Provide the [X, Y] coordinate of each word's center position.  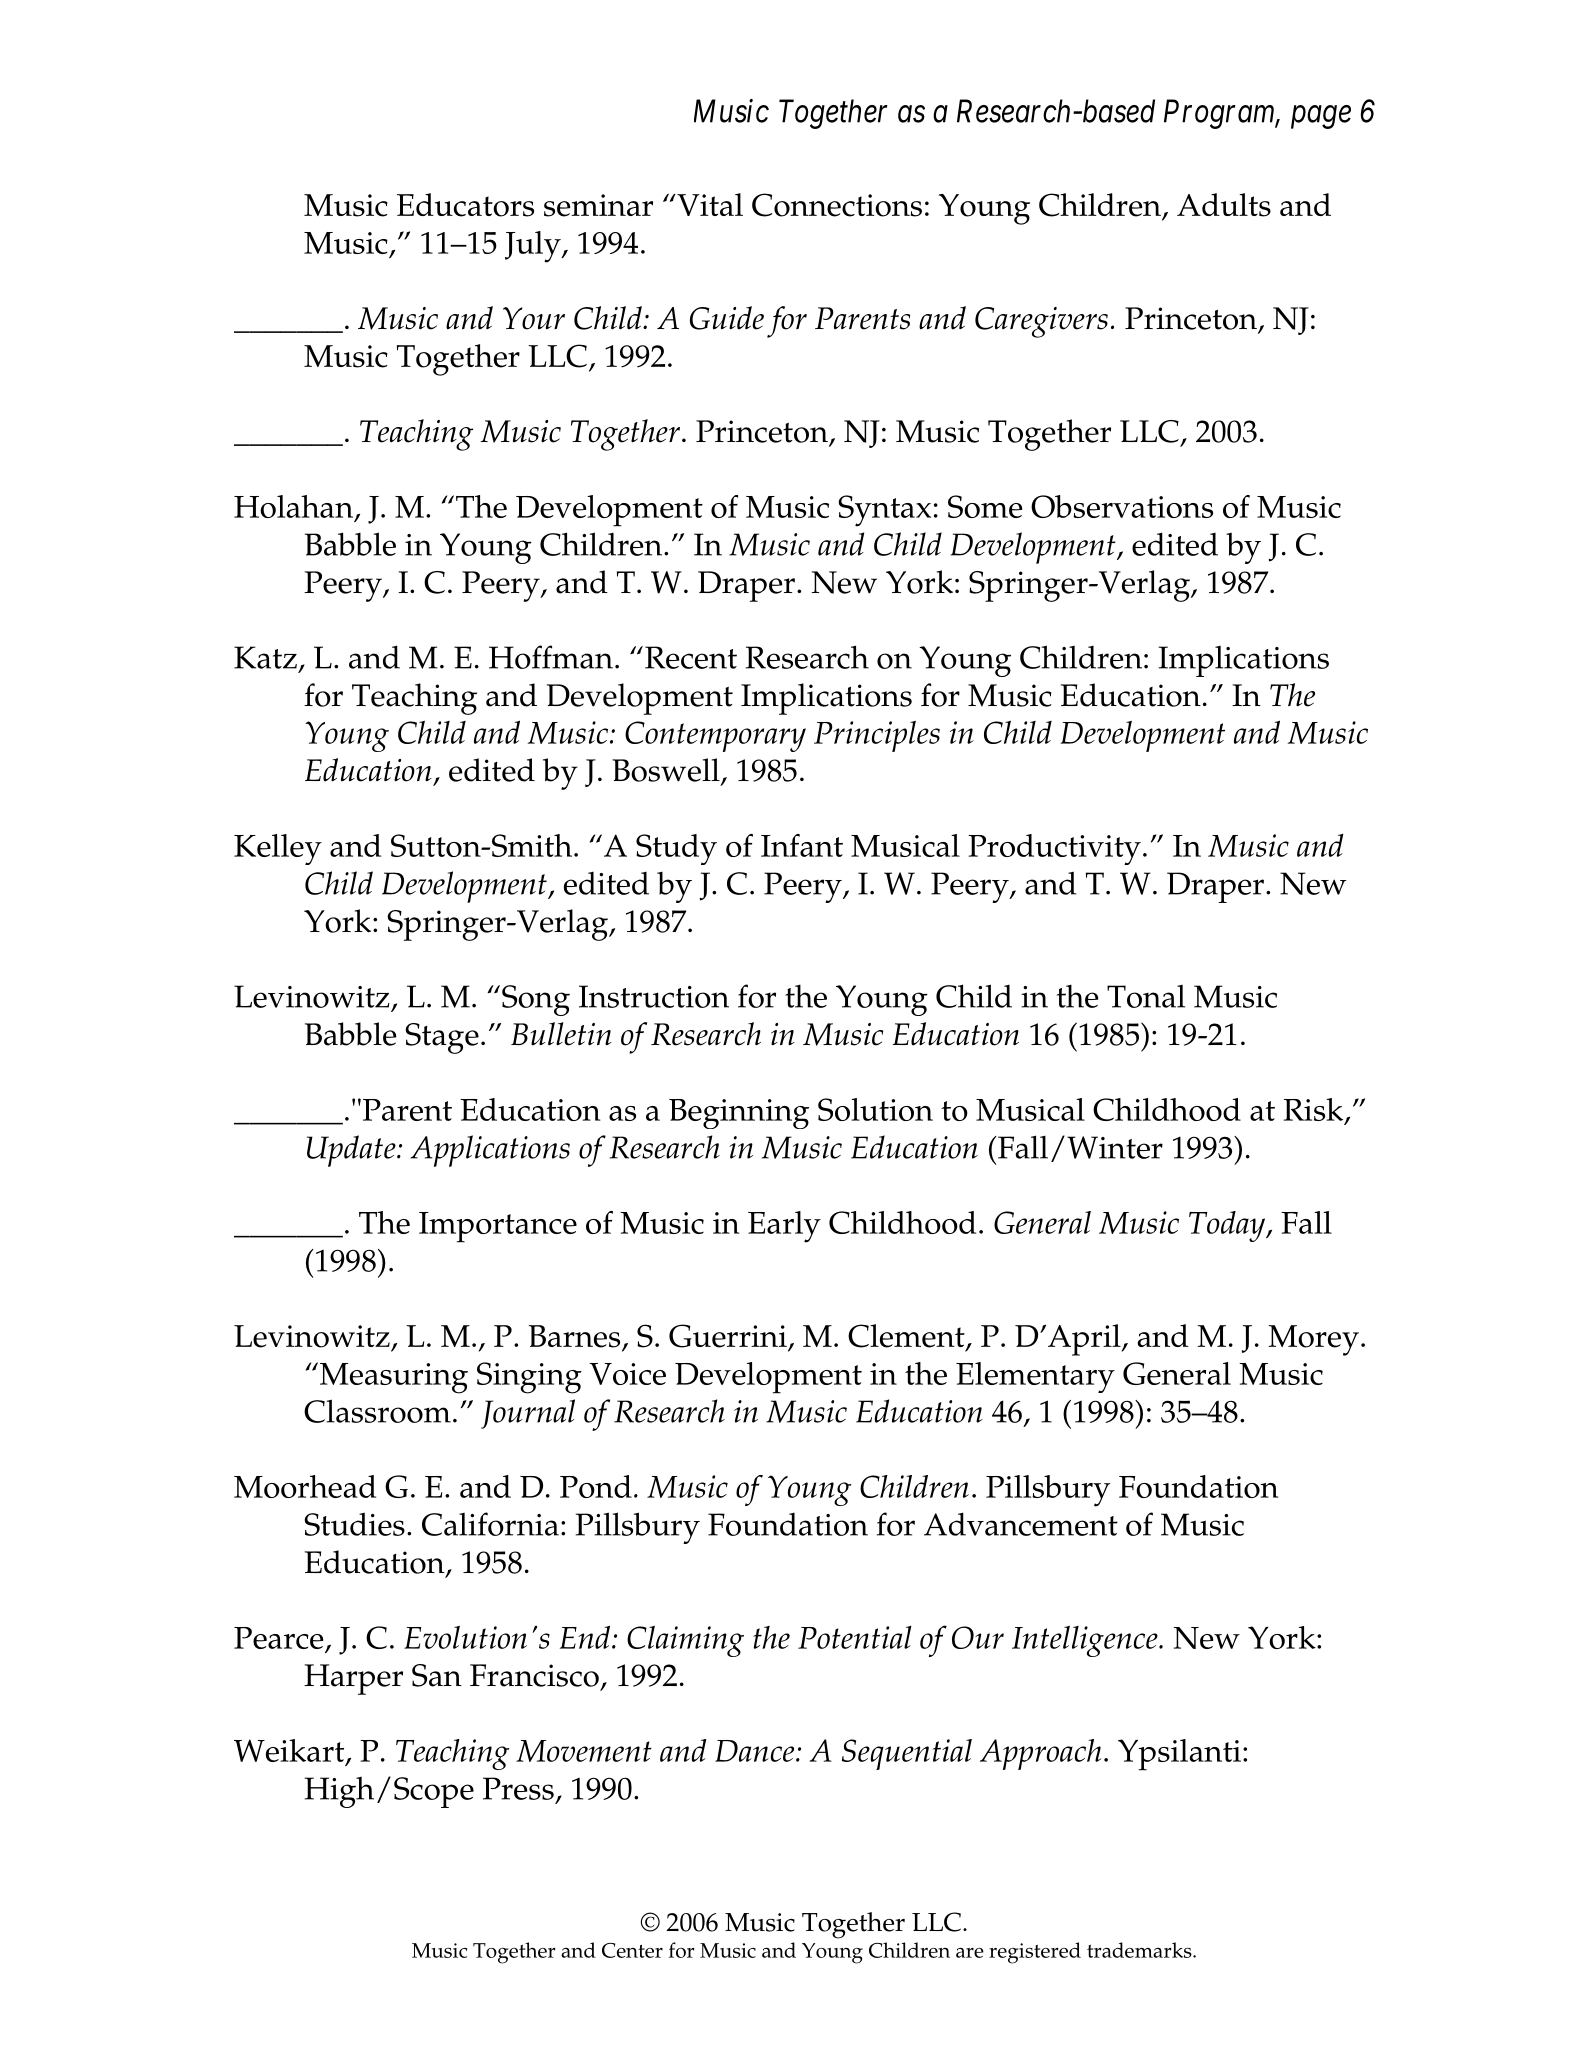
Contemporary [715, 736]
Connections [837, 205]
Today [1228, 1226]
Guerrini [729, 1337]
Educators [465, 205]
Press [518, 1788]
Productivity [1054, 849]
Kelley [278, 849]
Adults [1224, 205]
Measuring [394, 1378]
